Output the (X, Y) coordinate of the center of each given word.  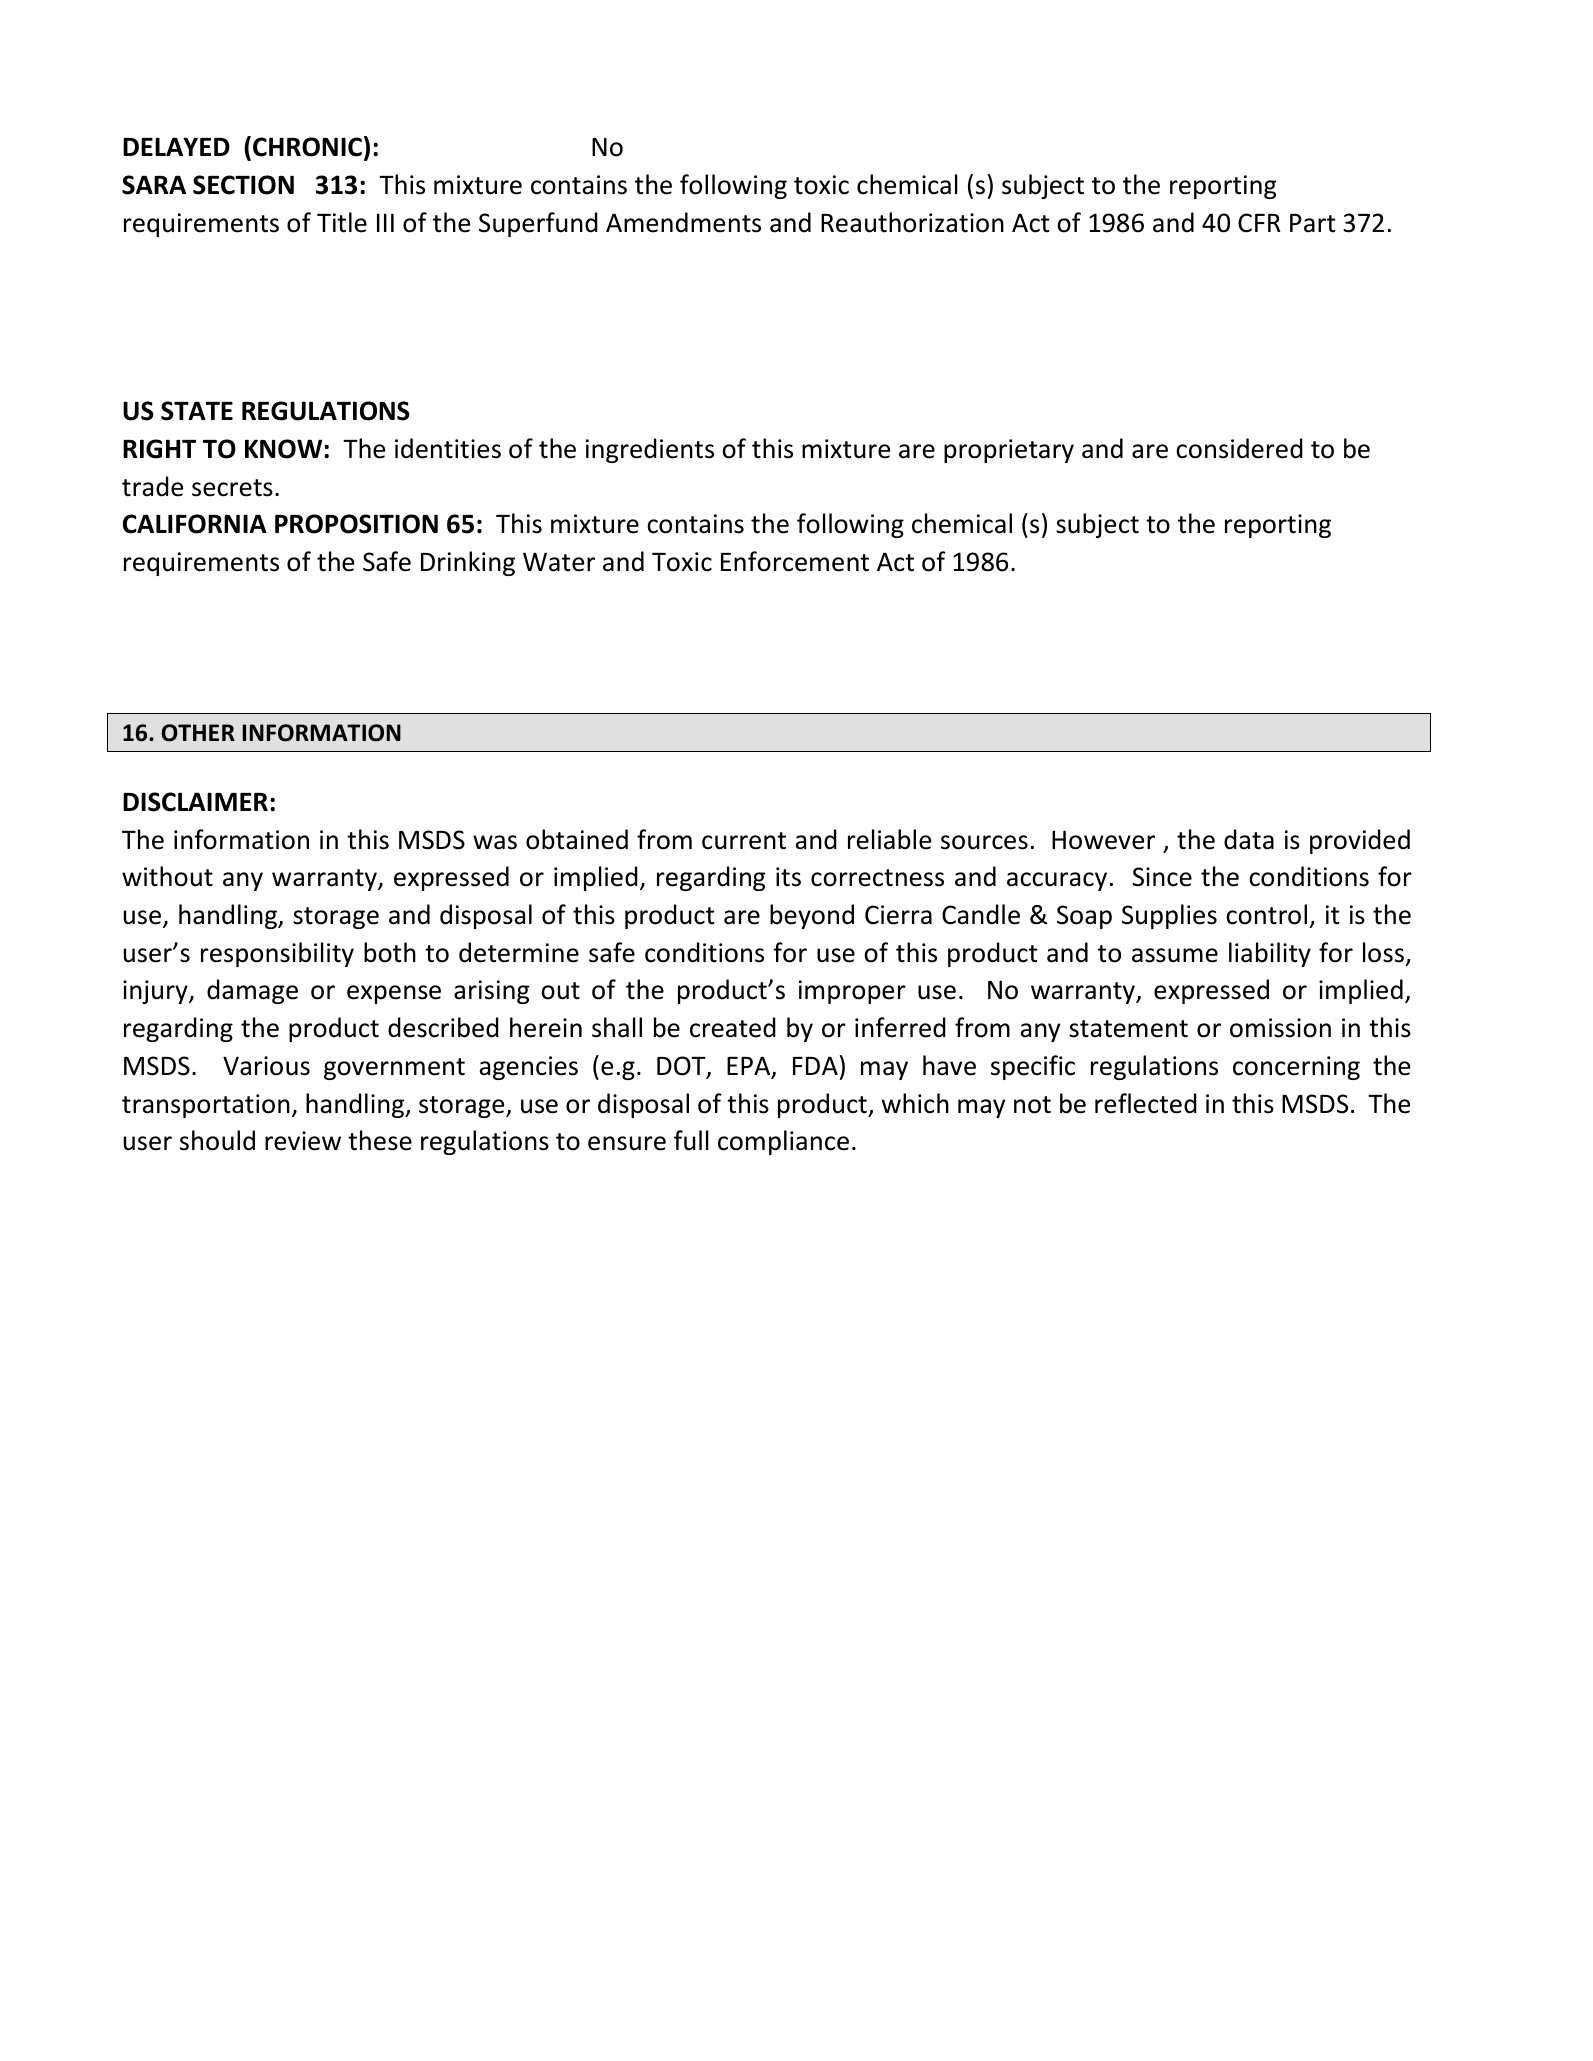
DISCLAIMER (195, 802)
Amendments (683, 222)
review (303, 1141)
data (1249, 839)
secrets (232, 488)
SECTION (243, 185)
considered (1239, 448)
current (744, 841)
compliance (783, 1142)
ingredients (650, 450)
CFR (1259, 223)
